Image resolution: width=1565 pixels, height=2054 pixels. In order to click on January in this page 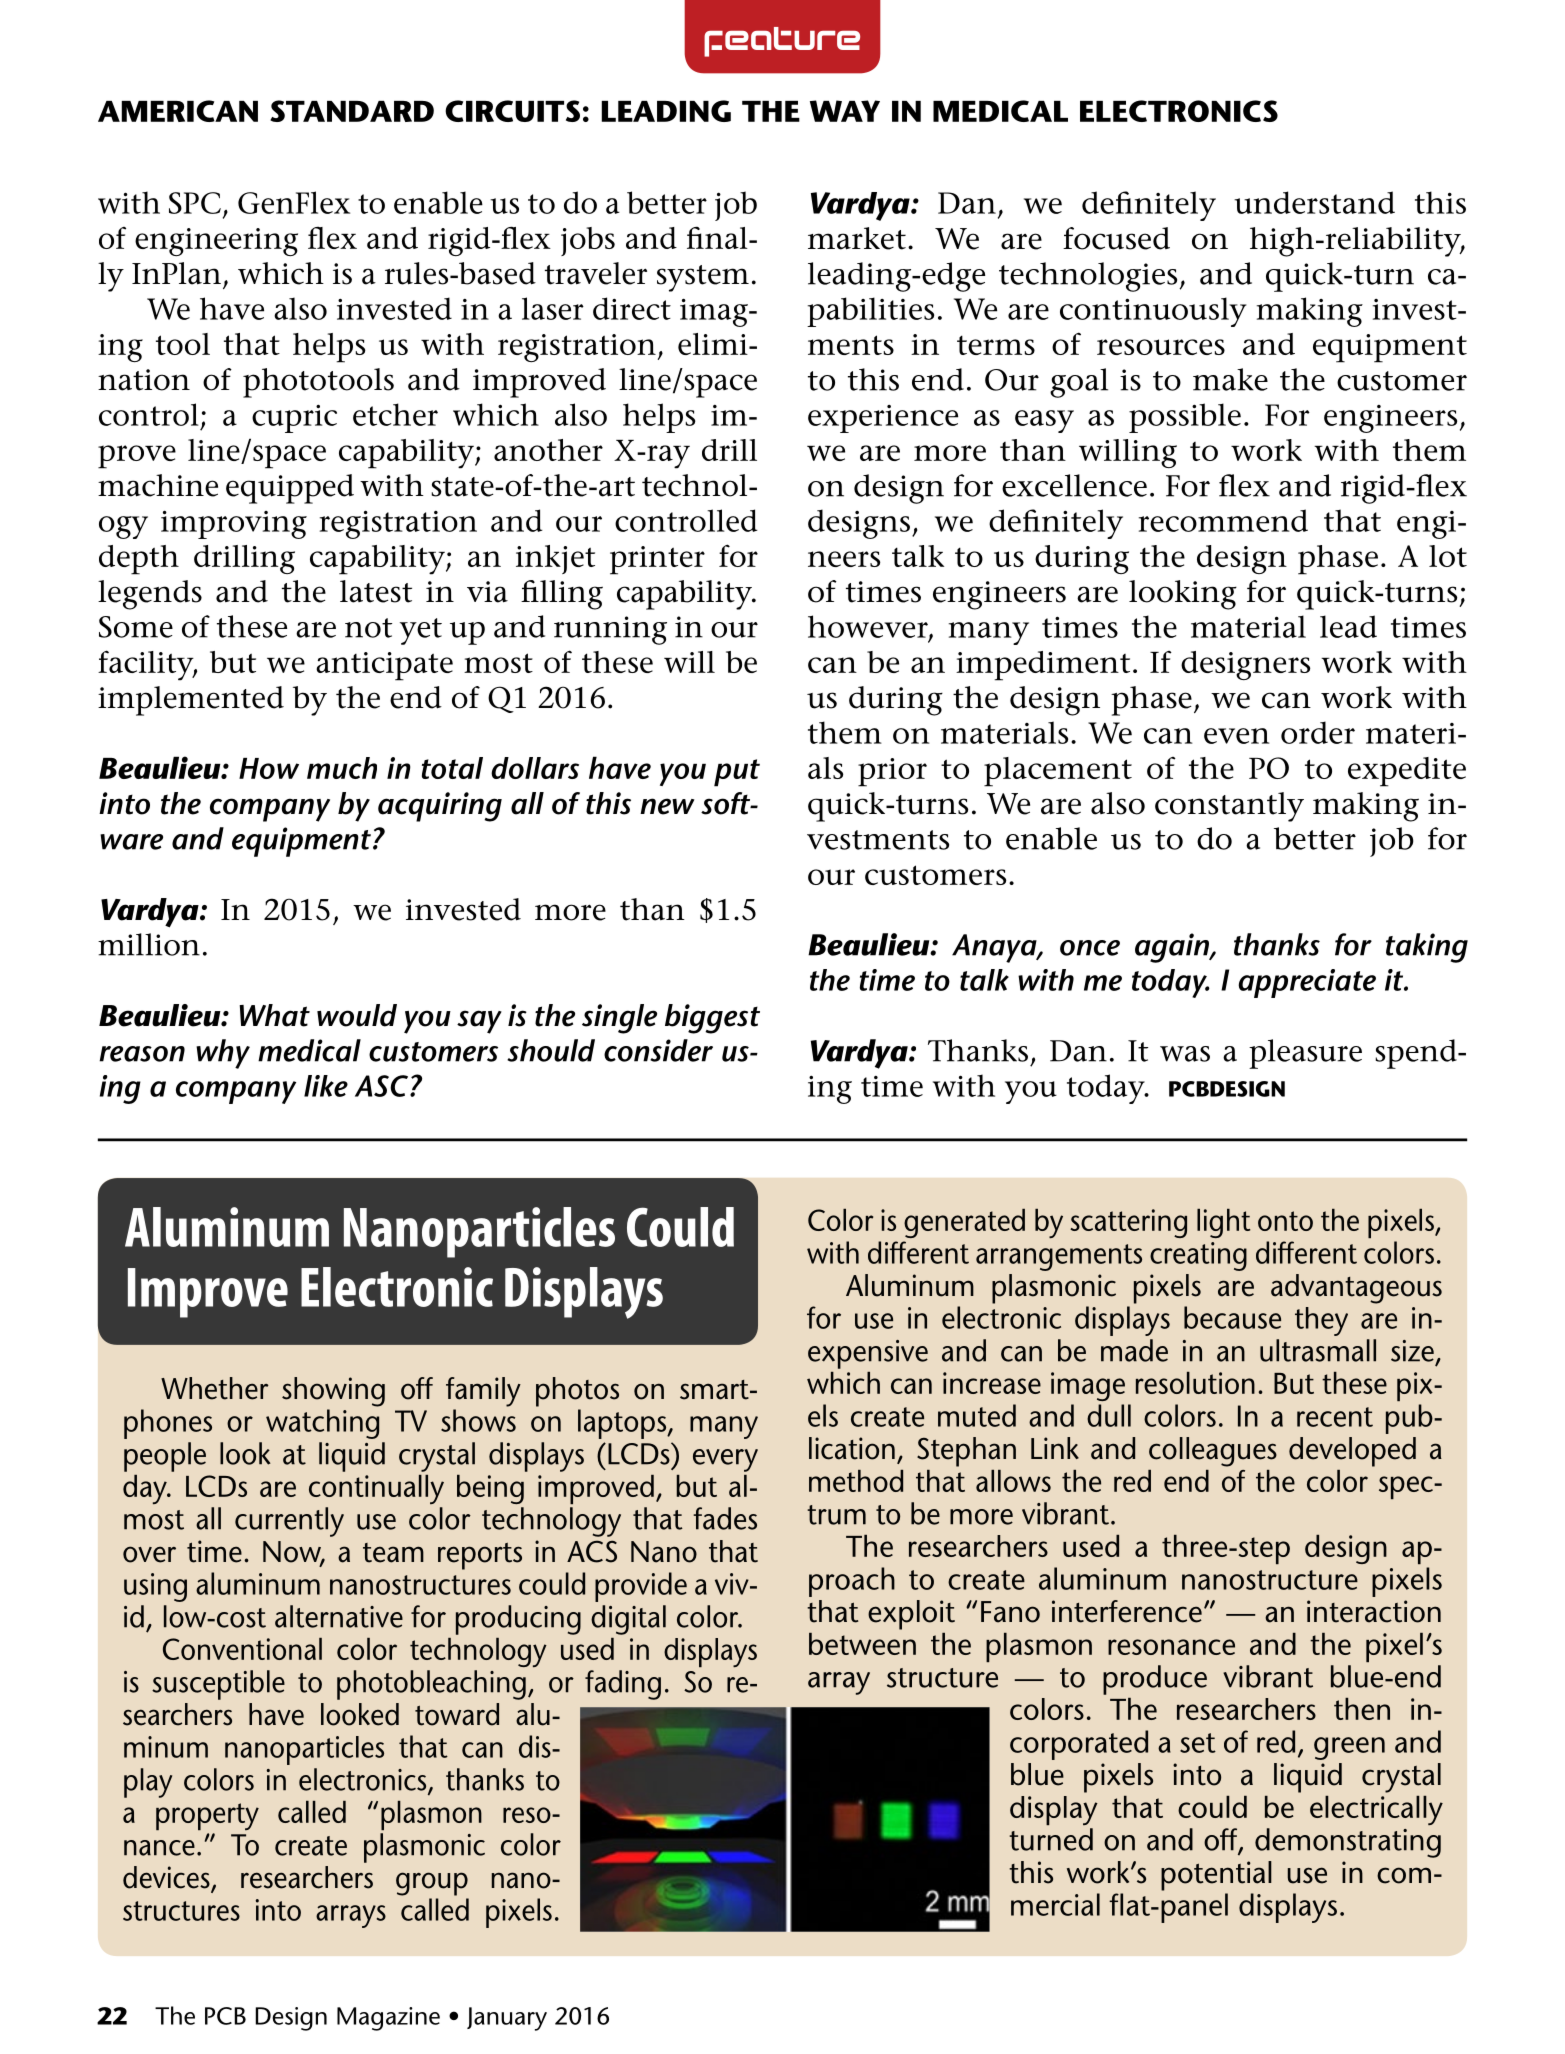, I will do `click(507, 2019)`.
